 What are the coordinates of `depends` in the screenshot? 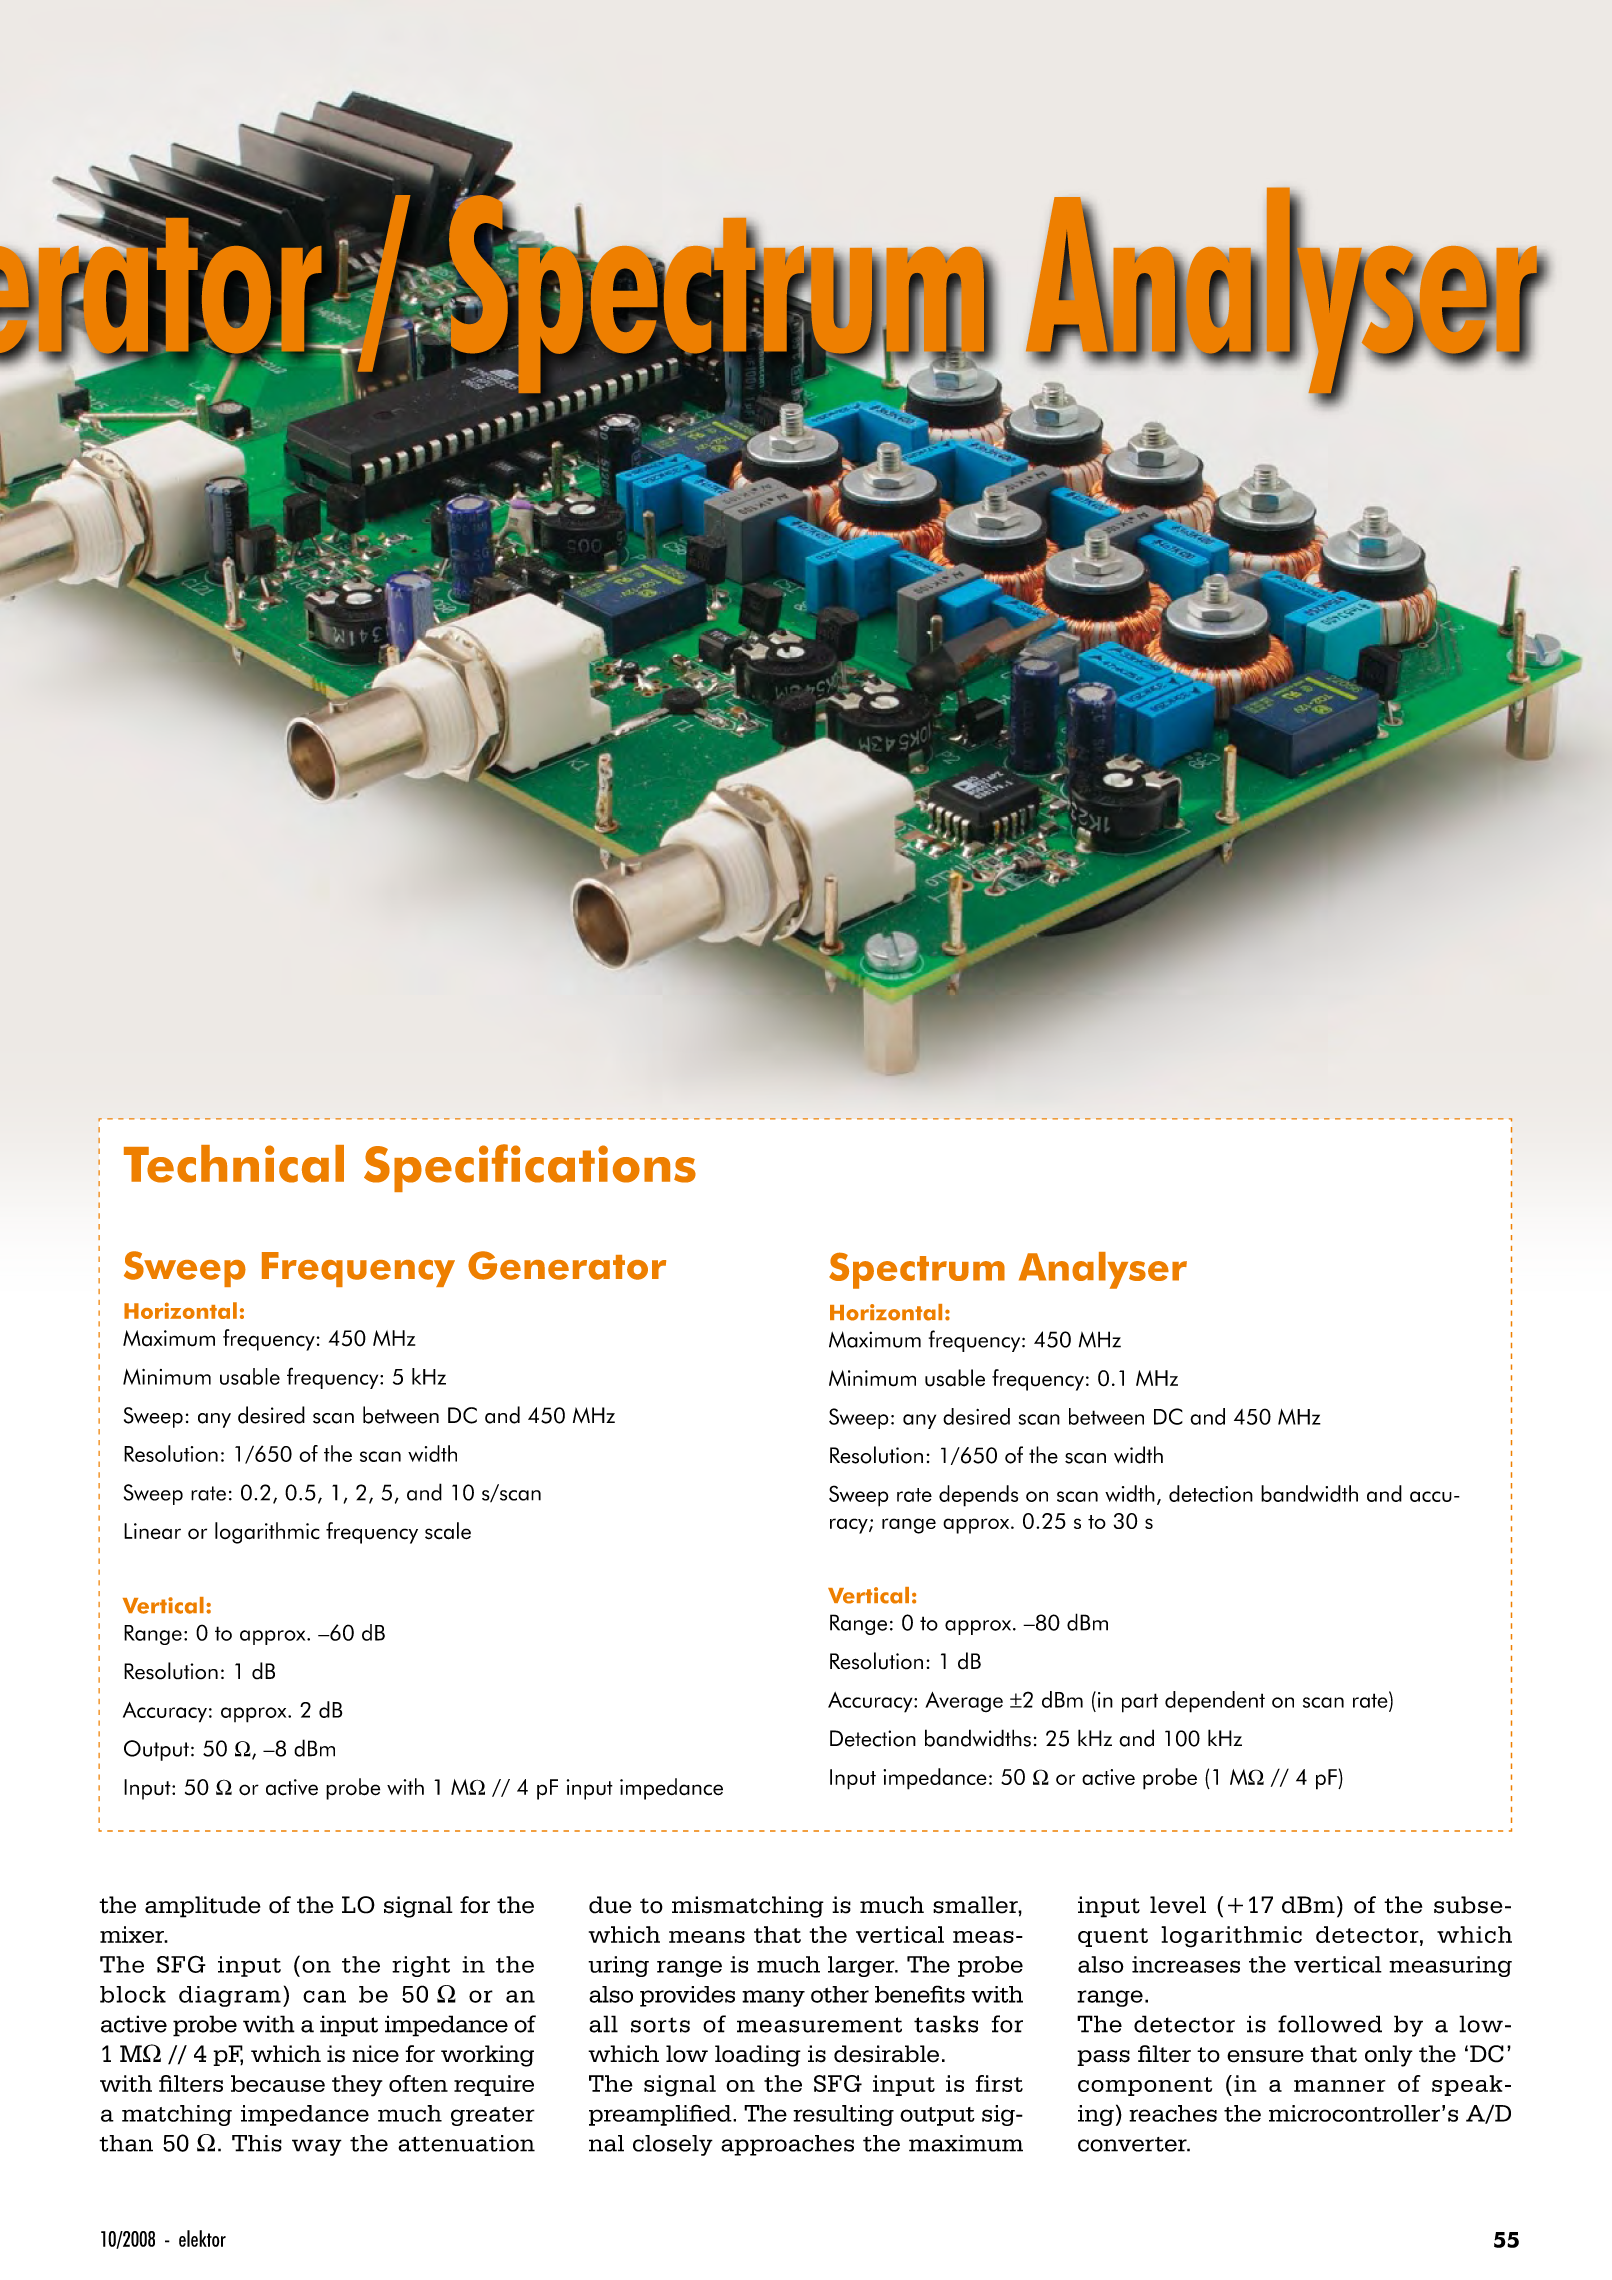 It's located at (978, 1496).
